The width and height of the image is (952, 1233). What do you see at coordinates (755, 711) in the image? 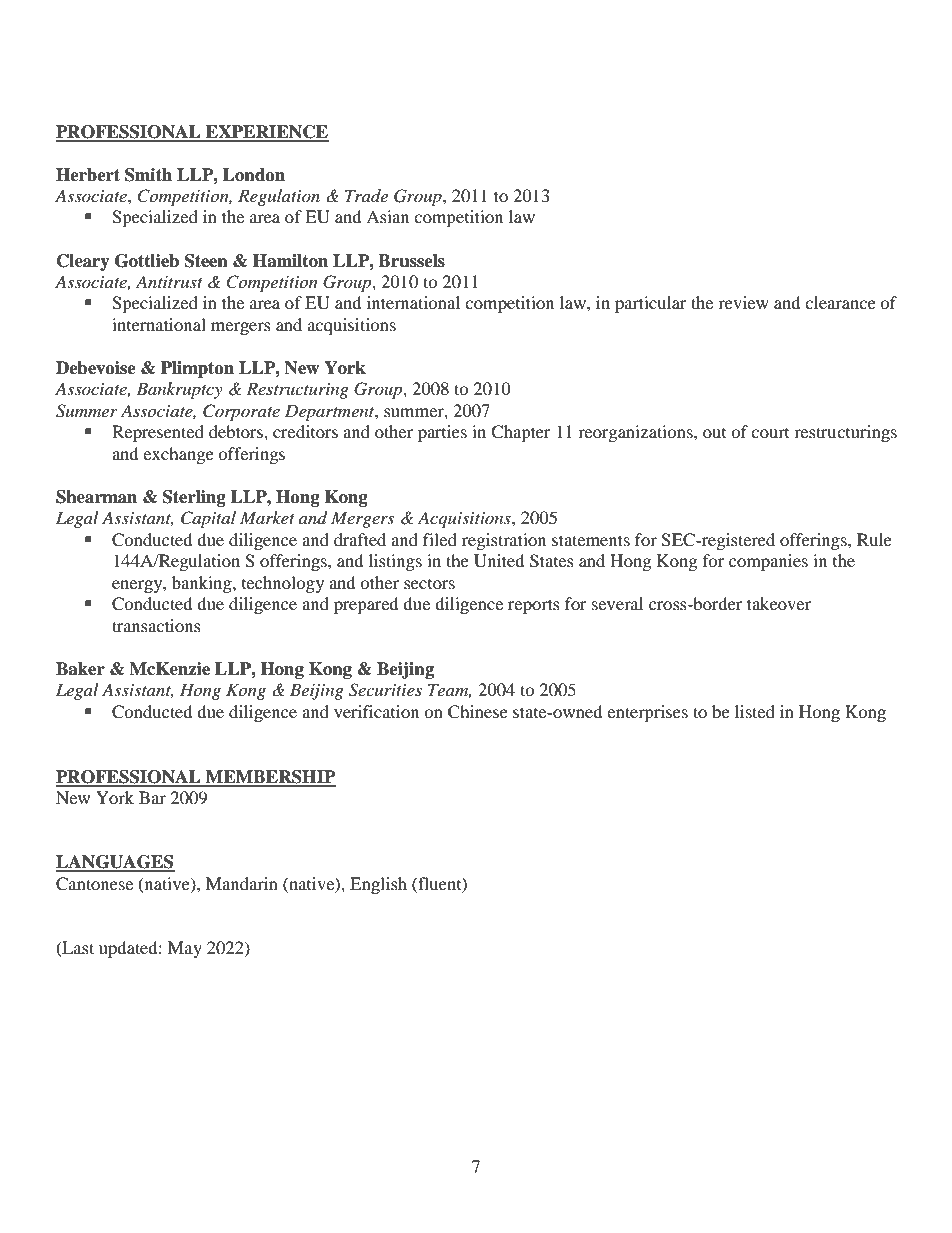
I see `listed` at bounding box center [755, 711].
